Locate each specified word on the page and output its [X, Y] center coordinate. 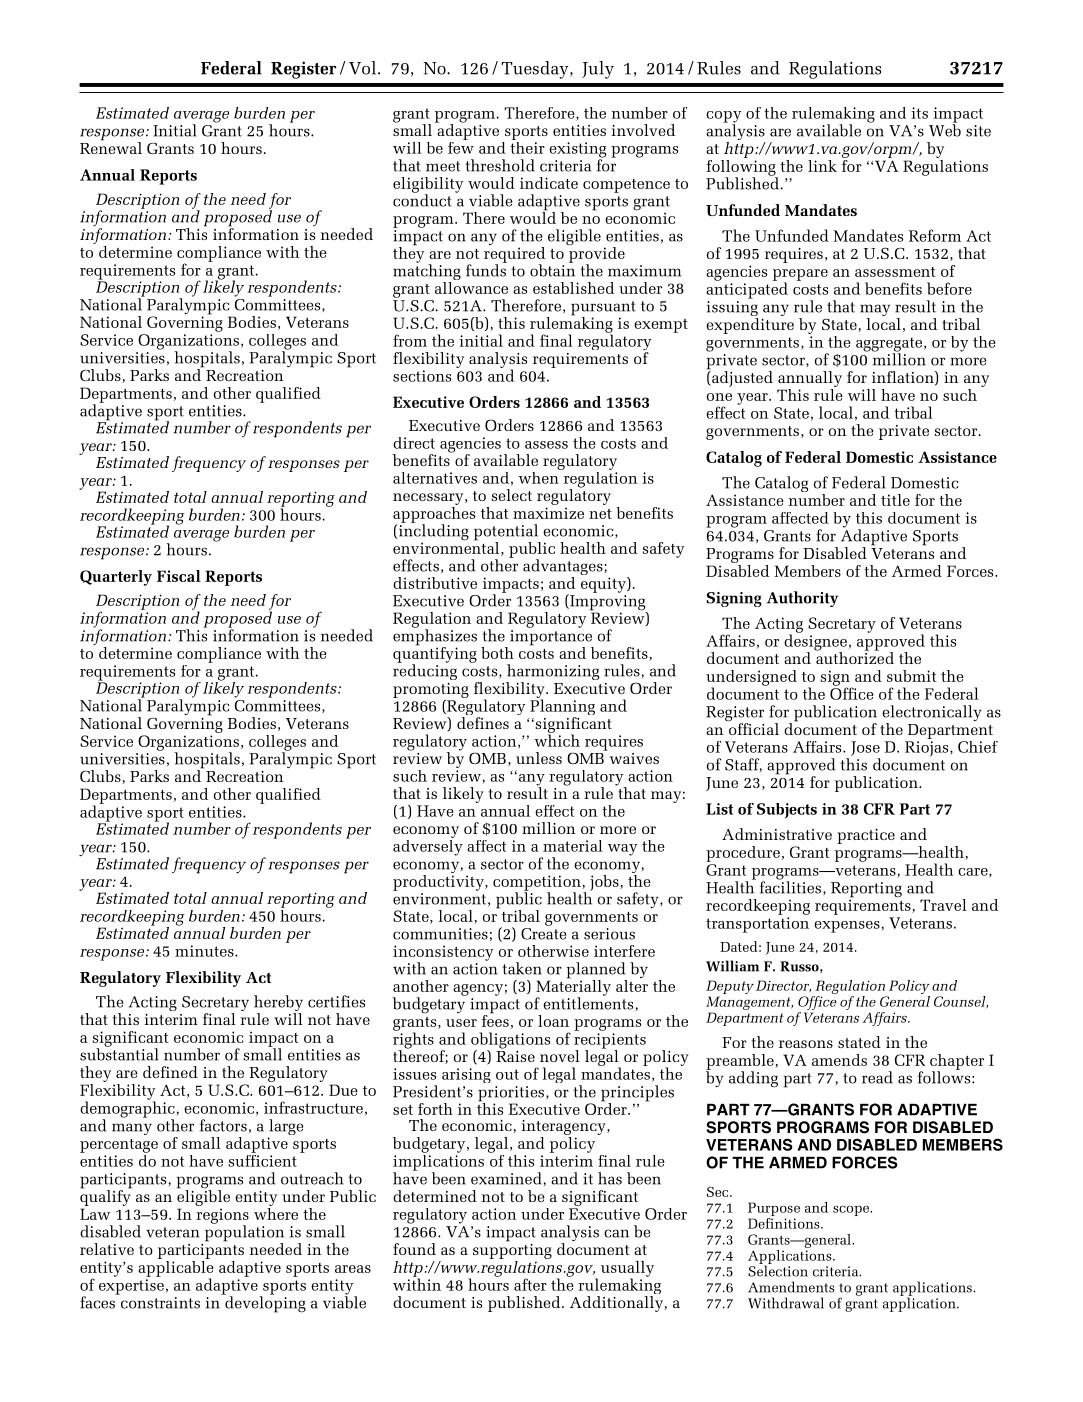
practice [866, 836]
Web [945, 129]
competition [538, 884]
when [539, 476]
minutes [205, 951]
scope [852, 1211]
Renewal [111, 147]
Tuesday [536, 70]
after [530, 1284]
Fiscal [179, 576]
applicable [176, 1268]
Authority [802, 599]
